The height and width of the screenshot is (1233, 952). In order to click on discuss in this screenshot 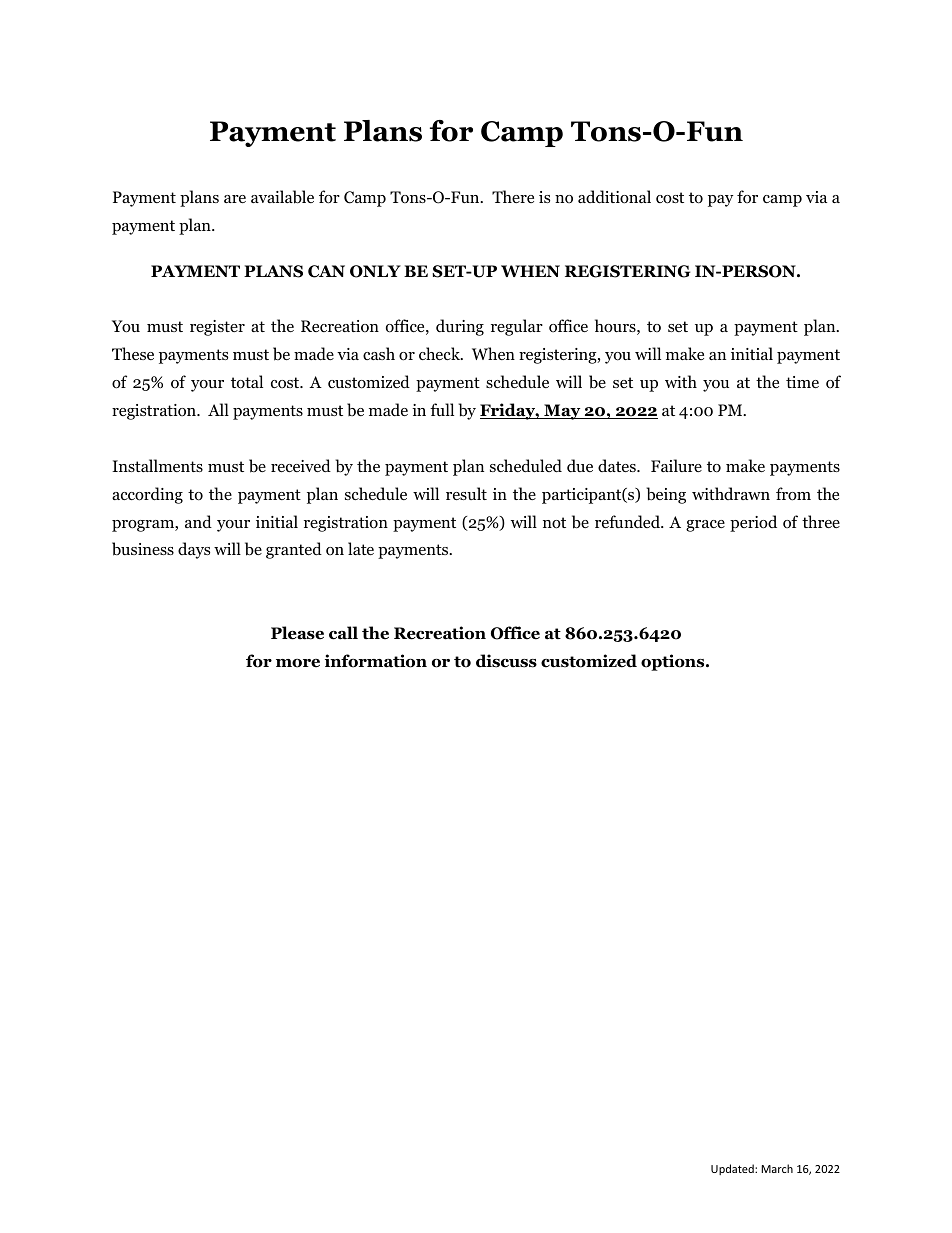, I will do `click(506, 661)`.
